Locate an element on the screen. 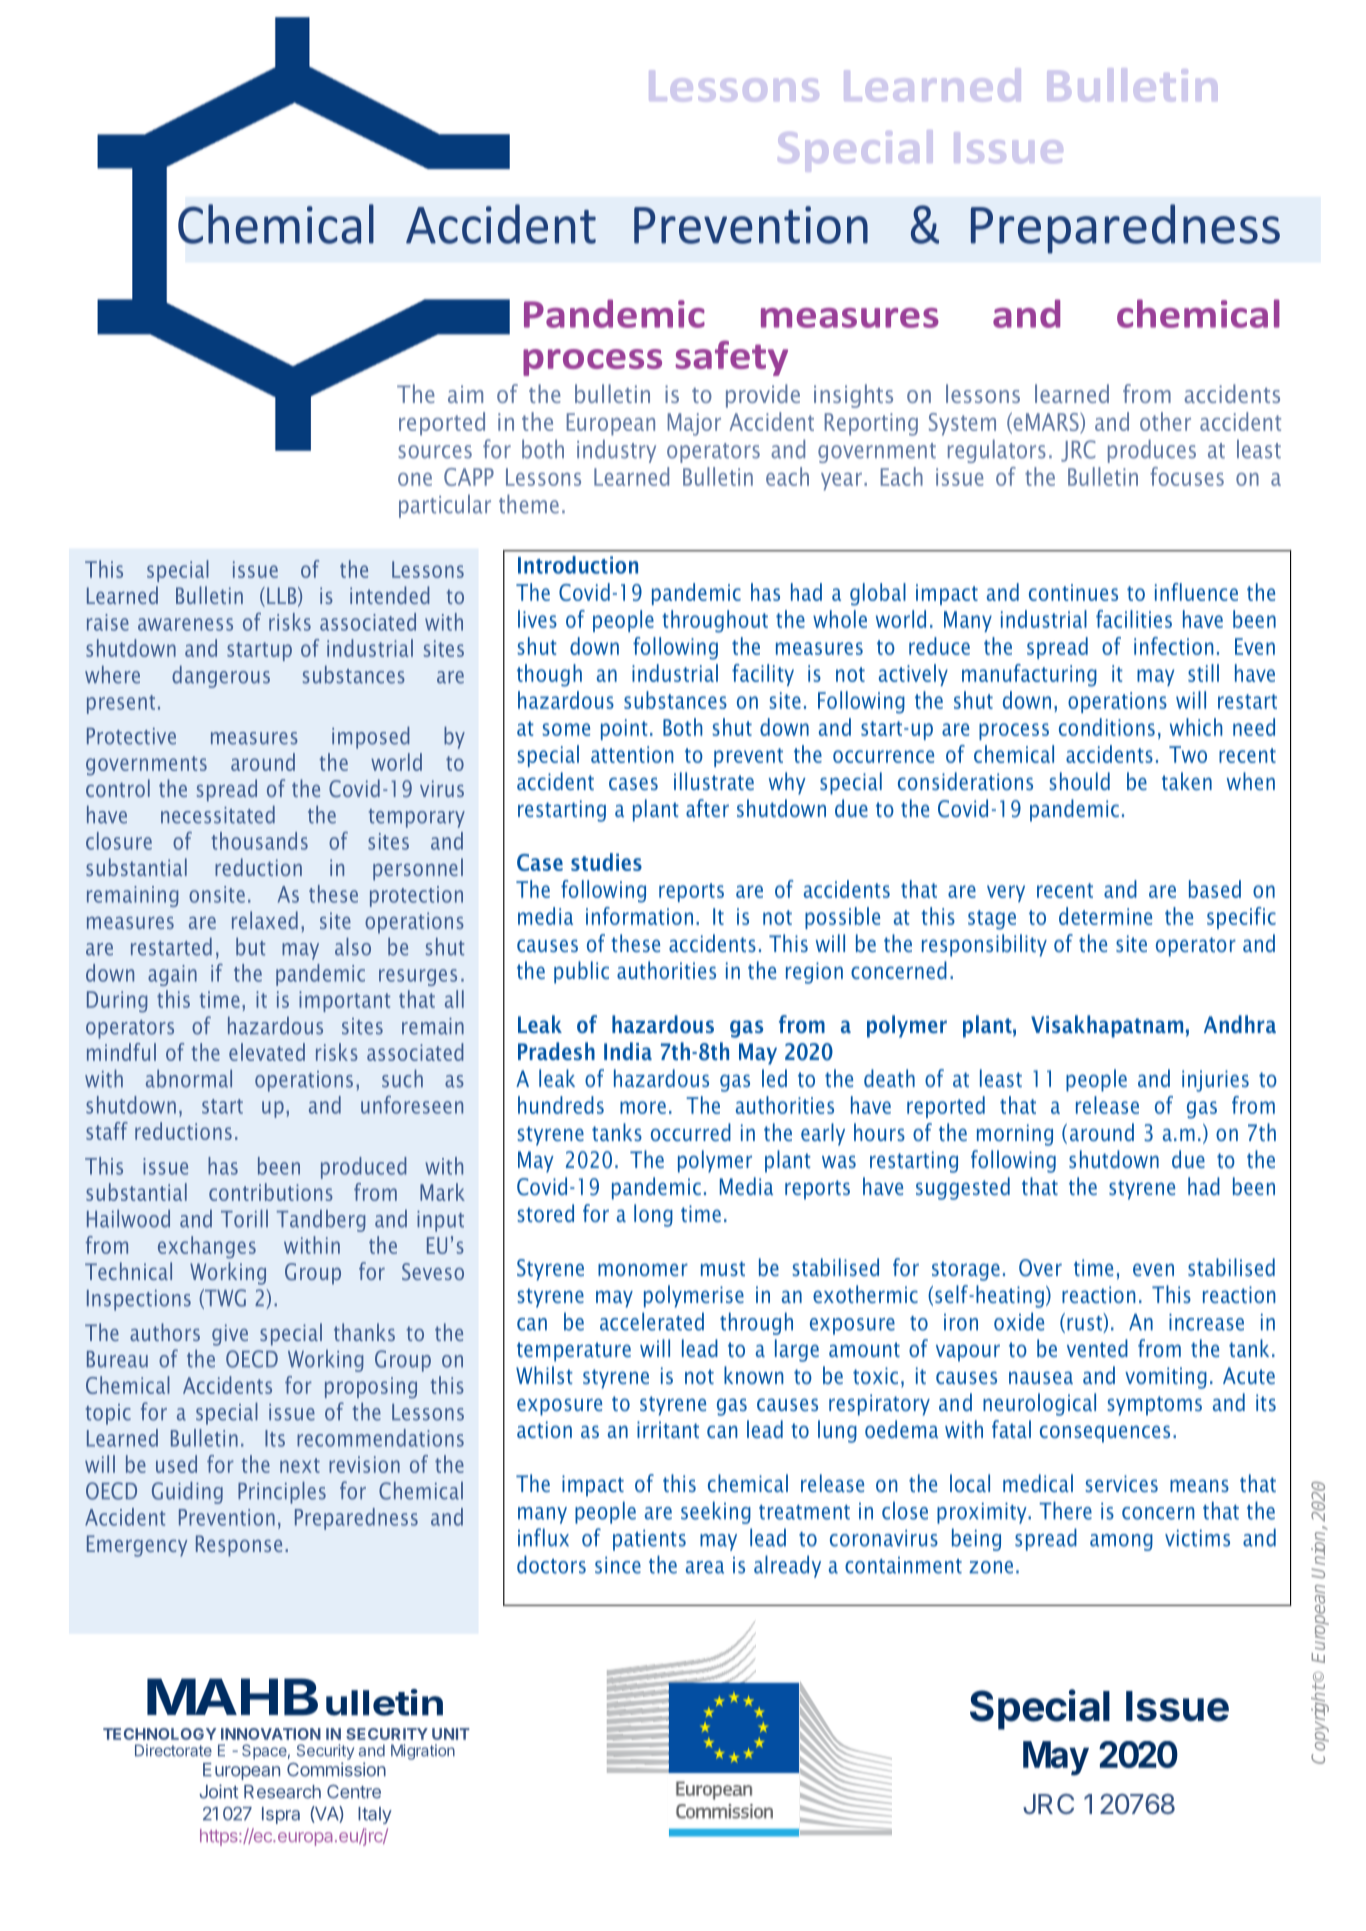 The height and width of the screenshot is (1931, 1366). Joint is located at coordinates (218, 1791).
